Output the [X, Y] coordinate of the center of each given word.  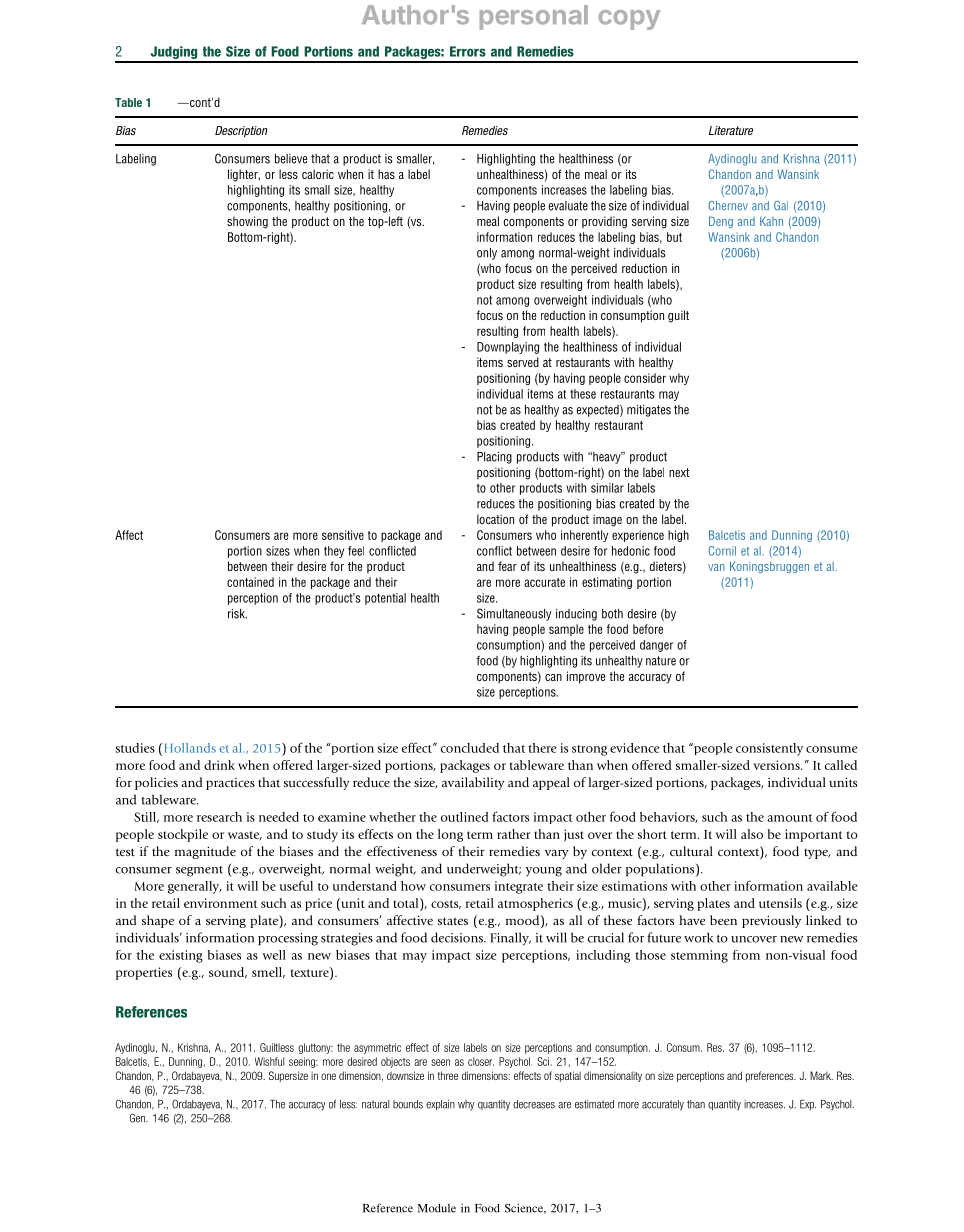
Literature [731, 130]
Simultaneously [514, 614]
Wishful [269, 1061]
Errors [468, 51]
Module [437, 1208]
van [716, 567]
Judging [174, 54]
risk [237, 614]
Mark [821, 1075]
